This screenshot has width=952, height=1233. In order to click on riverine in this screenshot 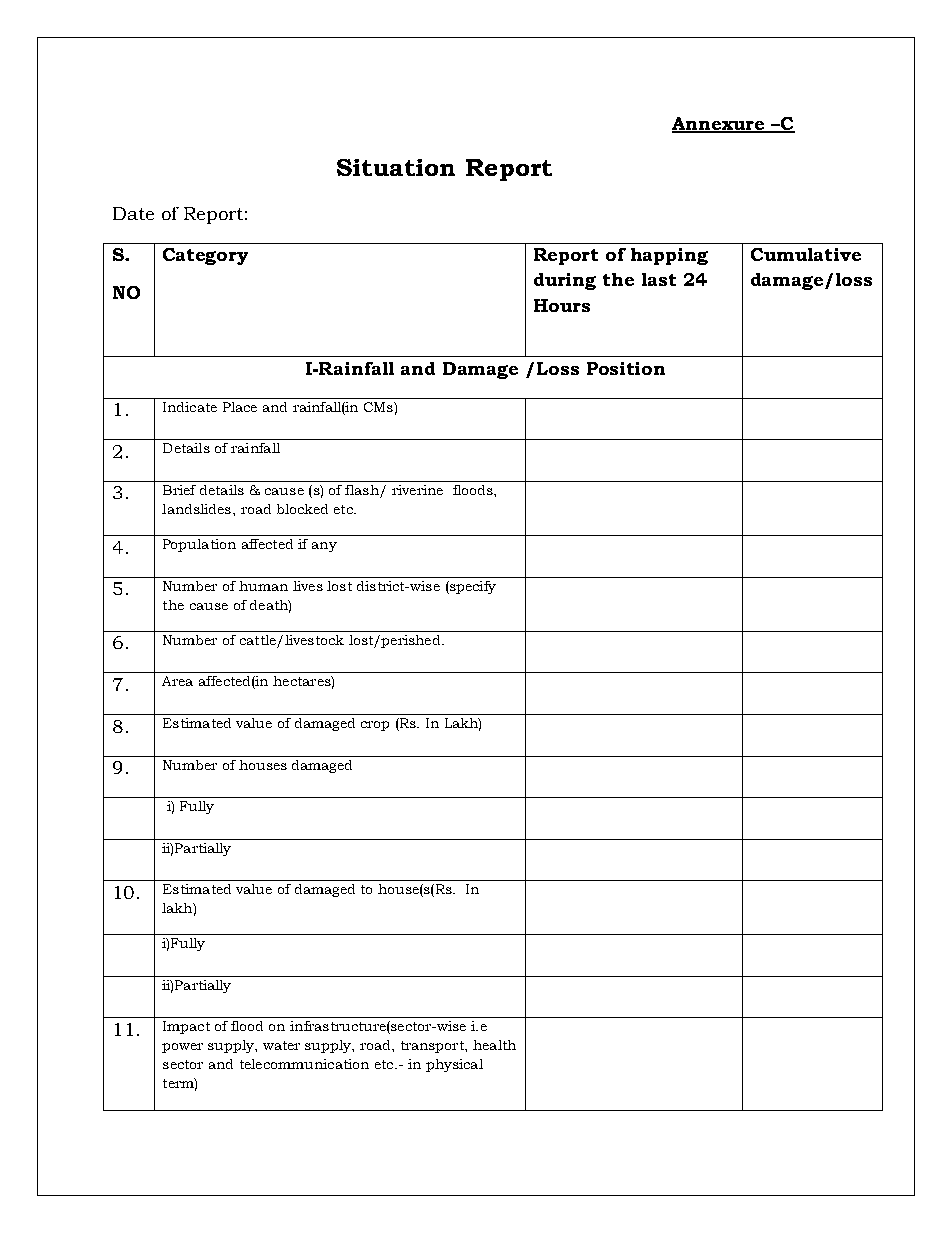, I will do `click(417, 490)`.
